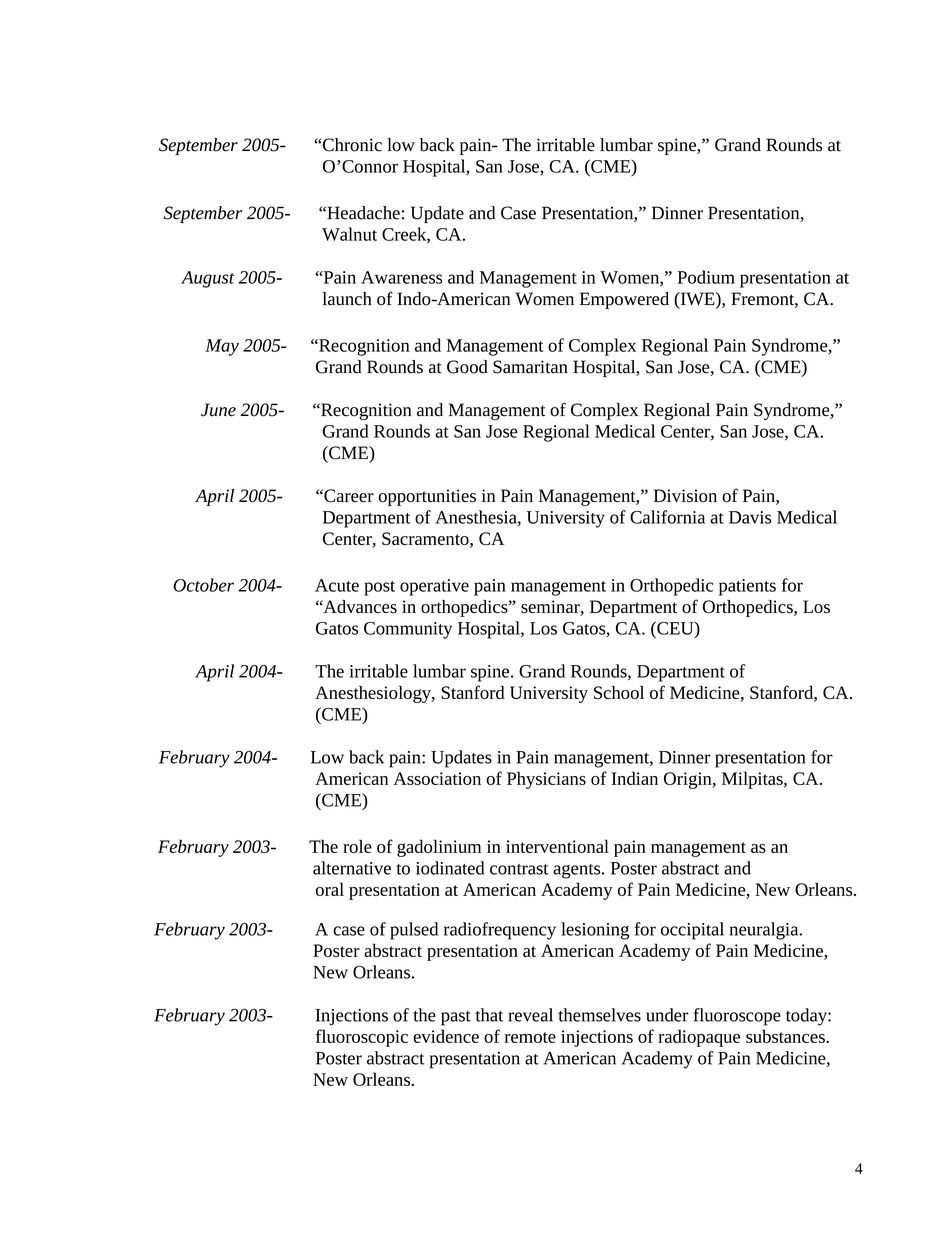  Describe the element at coordinates (362, 1038) in the screenshot. I see `fluoroscopic` at that location.
